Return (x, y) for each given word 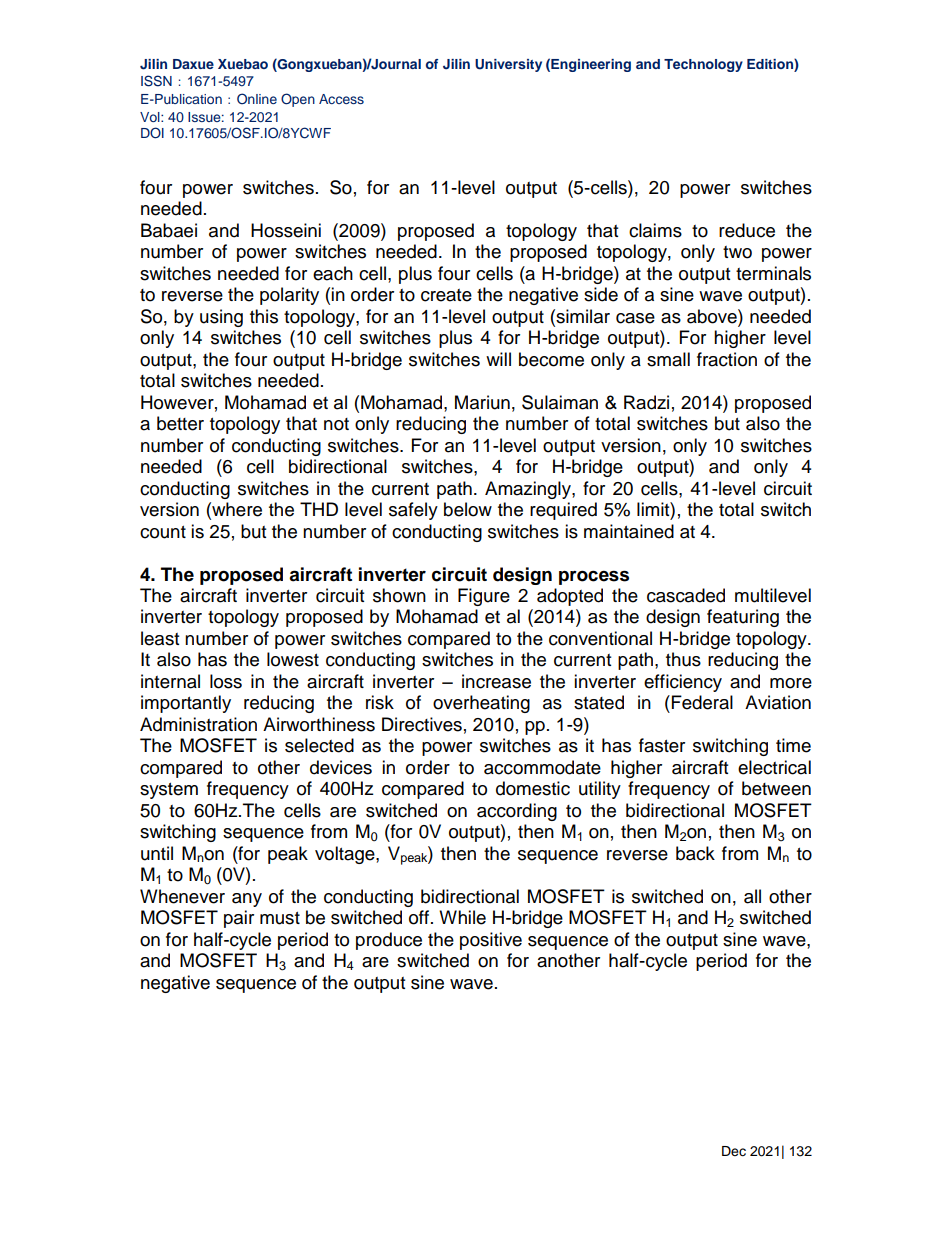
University (508, 65)
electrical (774, 767)
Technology (703, 65)
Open (298, 100)
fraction (727, 359)
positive (491, 941)
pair (239, 919)
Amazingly (529, 490)
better (180, 423)
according (517, 812)
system (169, 791)
